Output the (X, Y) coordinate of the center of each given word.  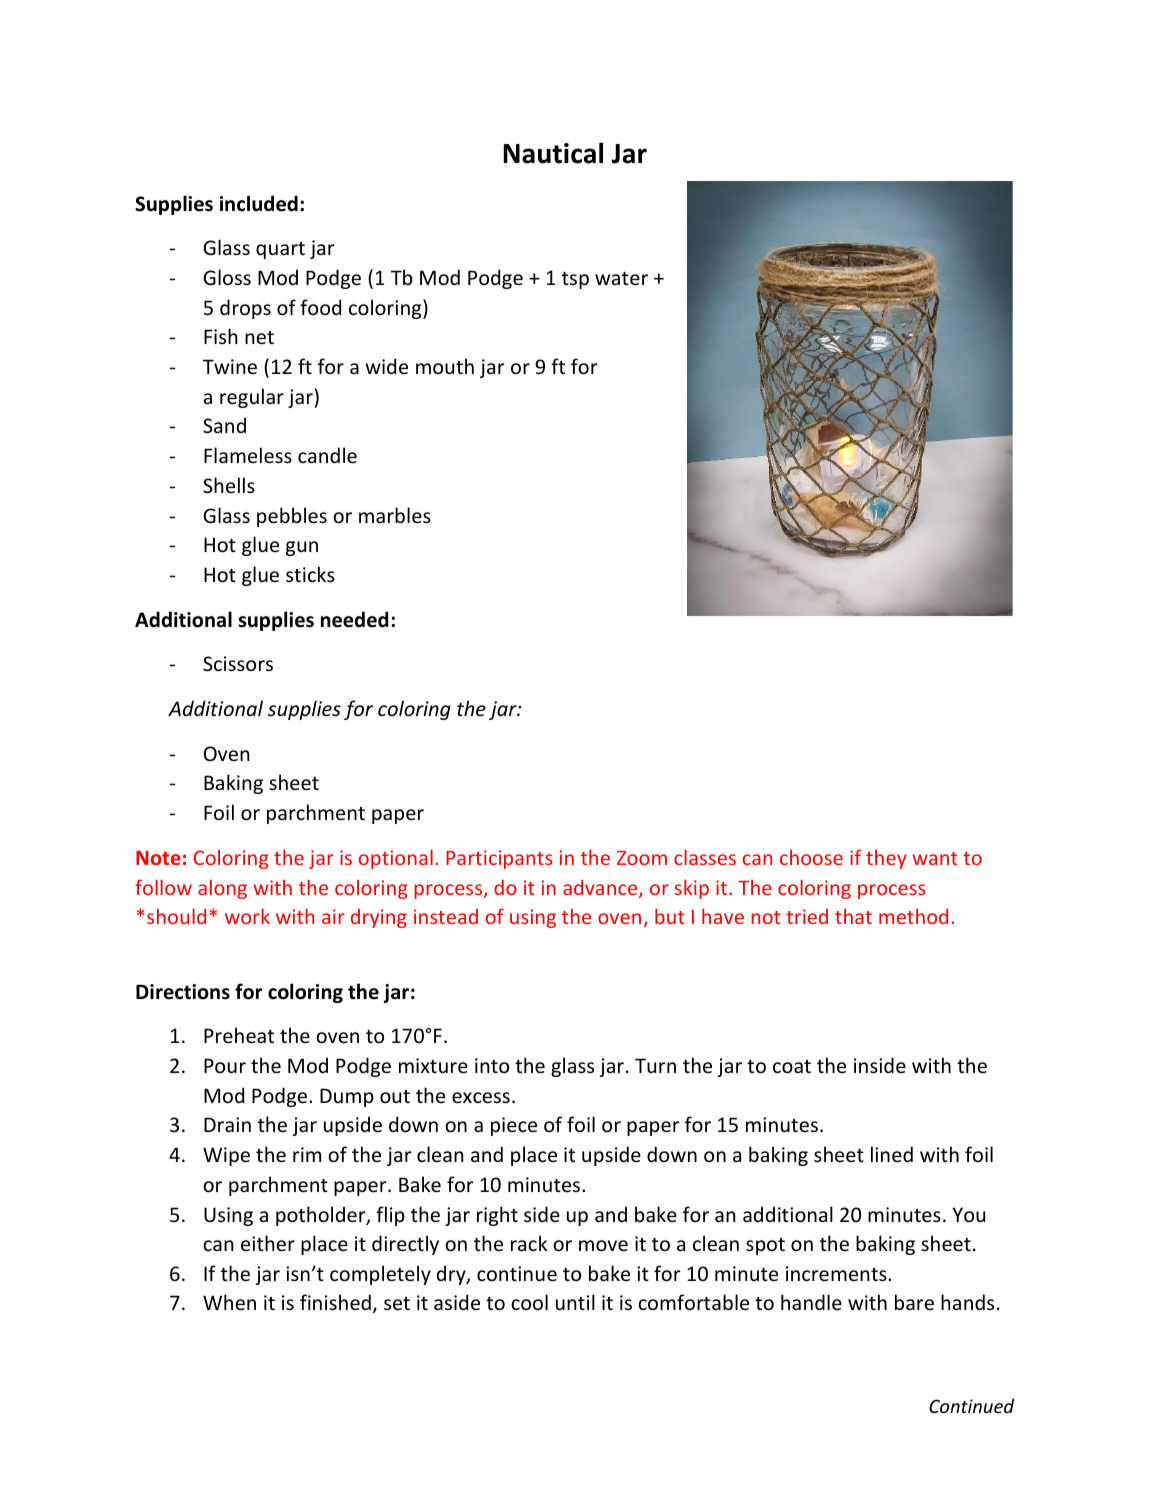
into (492, 1065)
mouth (445, 366)
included (259, 203)
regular (252, 398)
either (268, 1243)
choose (811, 857)
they (886, 859)
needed (355, 619)
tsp (575, 280)
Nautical (553, 153)
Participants (499, 859)
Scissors (238, 664)
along (222, 889)
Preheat (239, 1035)
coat (792, 1067)
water (621, 279)
